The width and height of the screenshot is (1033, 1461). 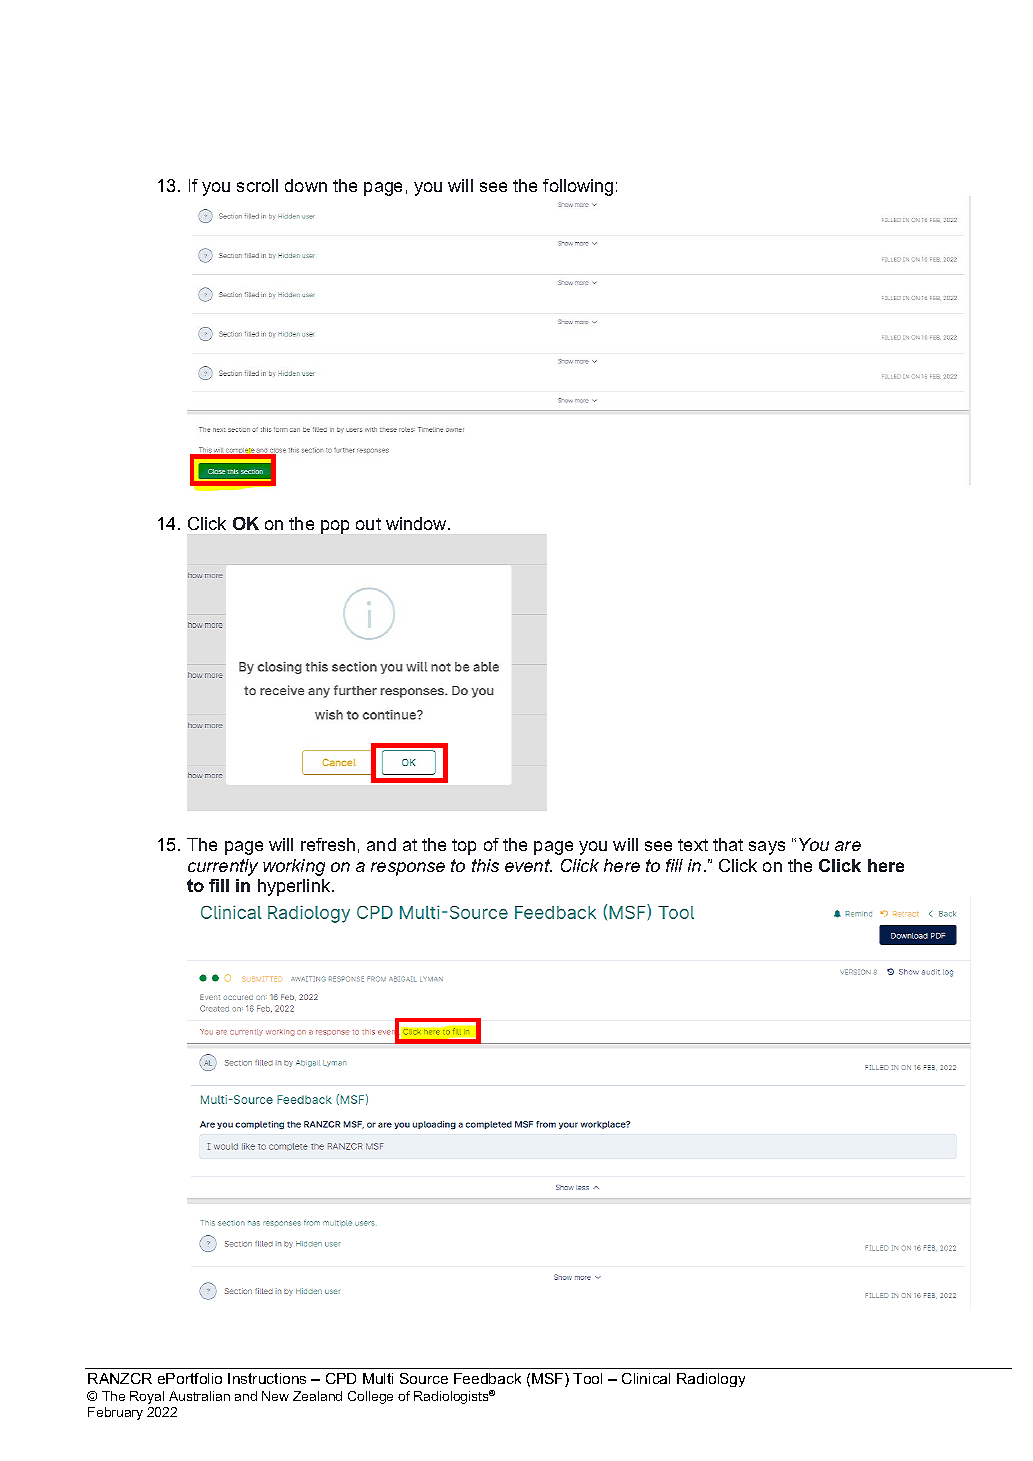 I want to click on down, so click(x=306, y=185).
